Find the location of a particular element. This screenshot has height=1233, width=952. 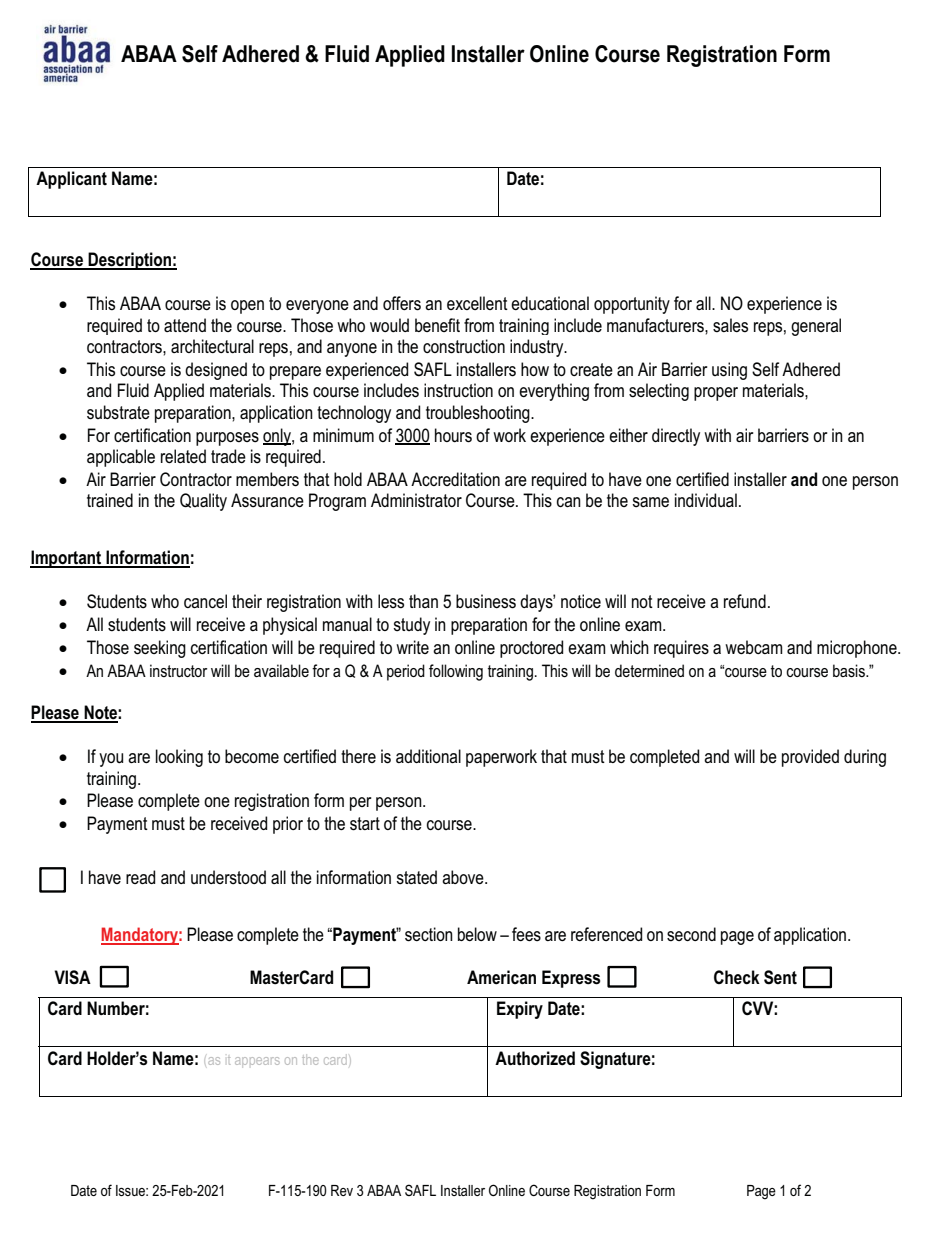

appears is located at coordinates (257, 1061).
